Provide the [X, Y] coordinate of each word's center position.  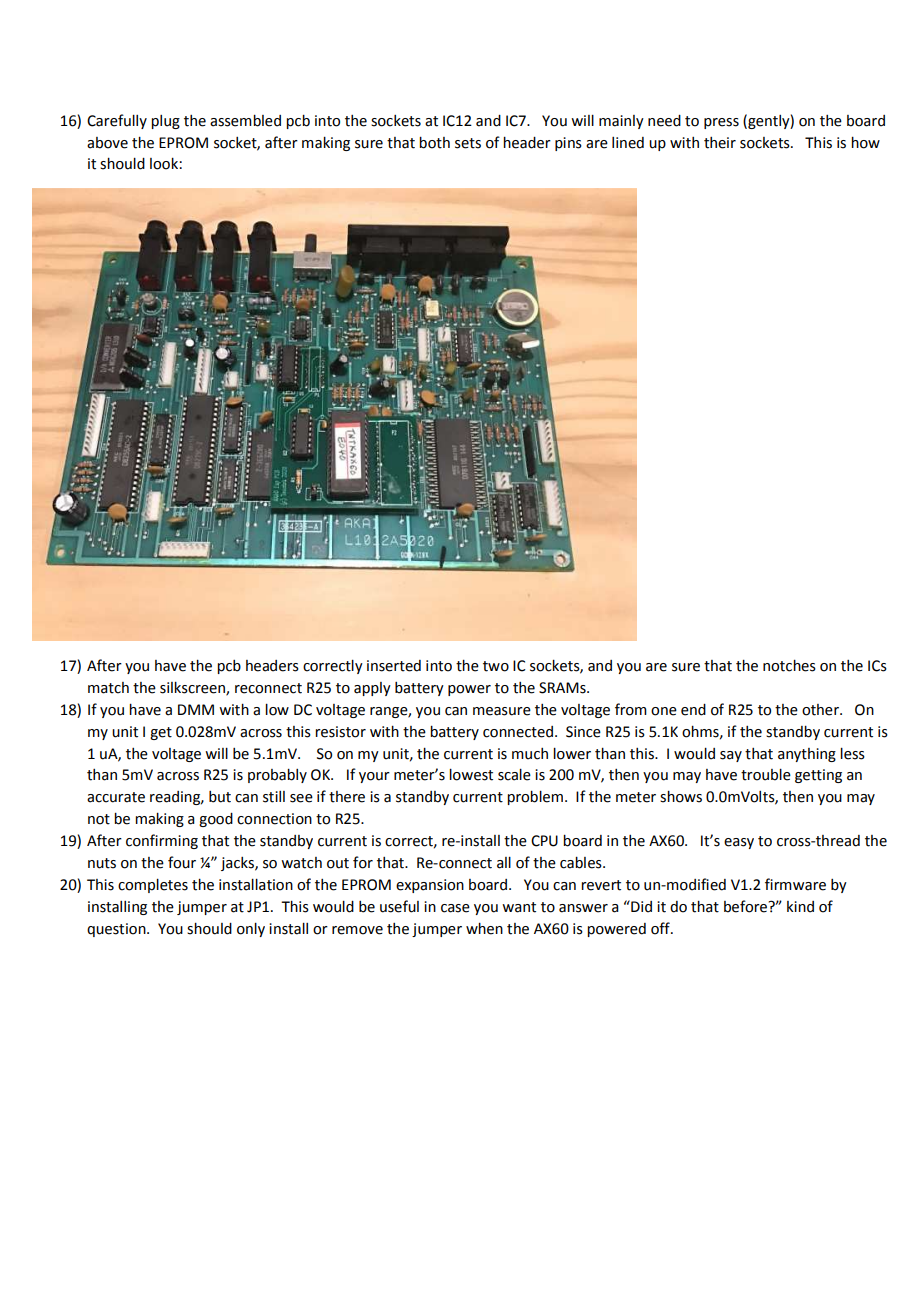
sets [468, 143]
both [434, 143]
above [107, 143]
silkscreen [193, 688]
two [496, 666]
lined [628, 143]
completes [153, 886]
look [164, 164]
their [720, 143]
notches [789, 666]
